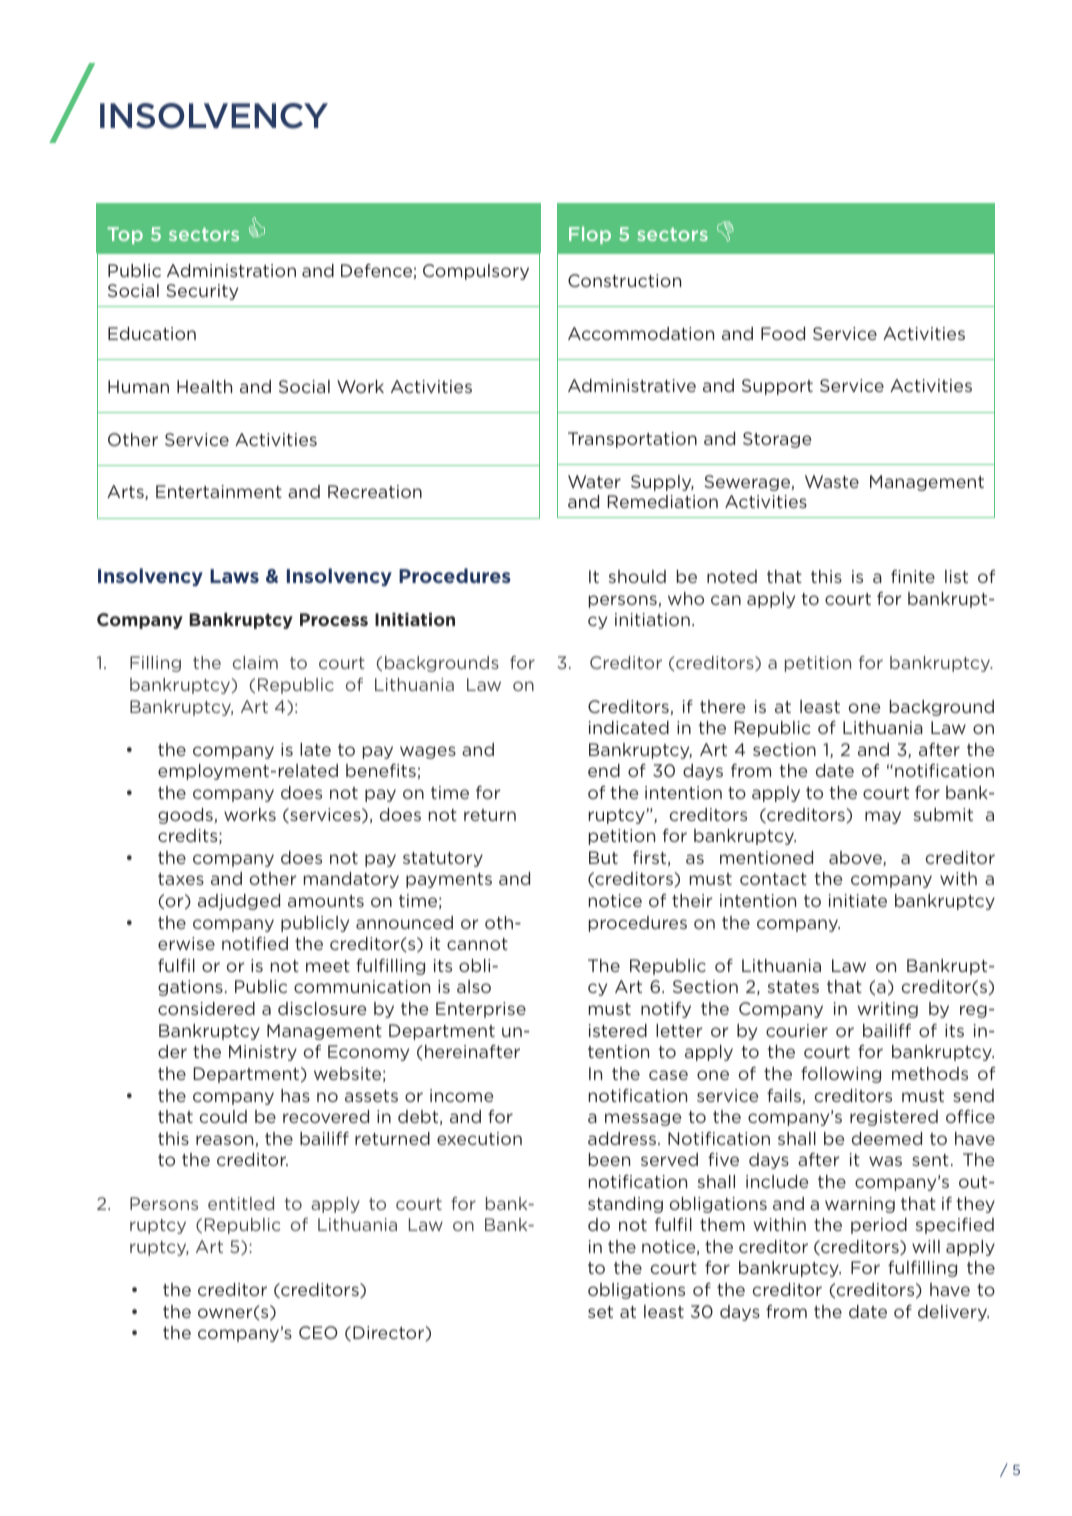 This screenshot has height=1516, width=1072. Describe the element at coordinates (318, 1332) in the screenshot. I see `CEO` at that location.
